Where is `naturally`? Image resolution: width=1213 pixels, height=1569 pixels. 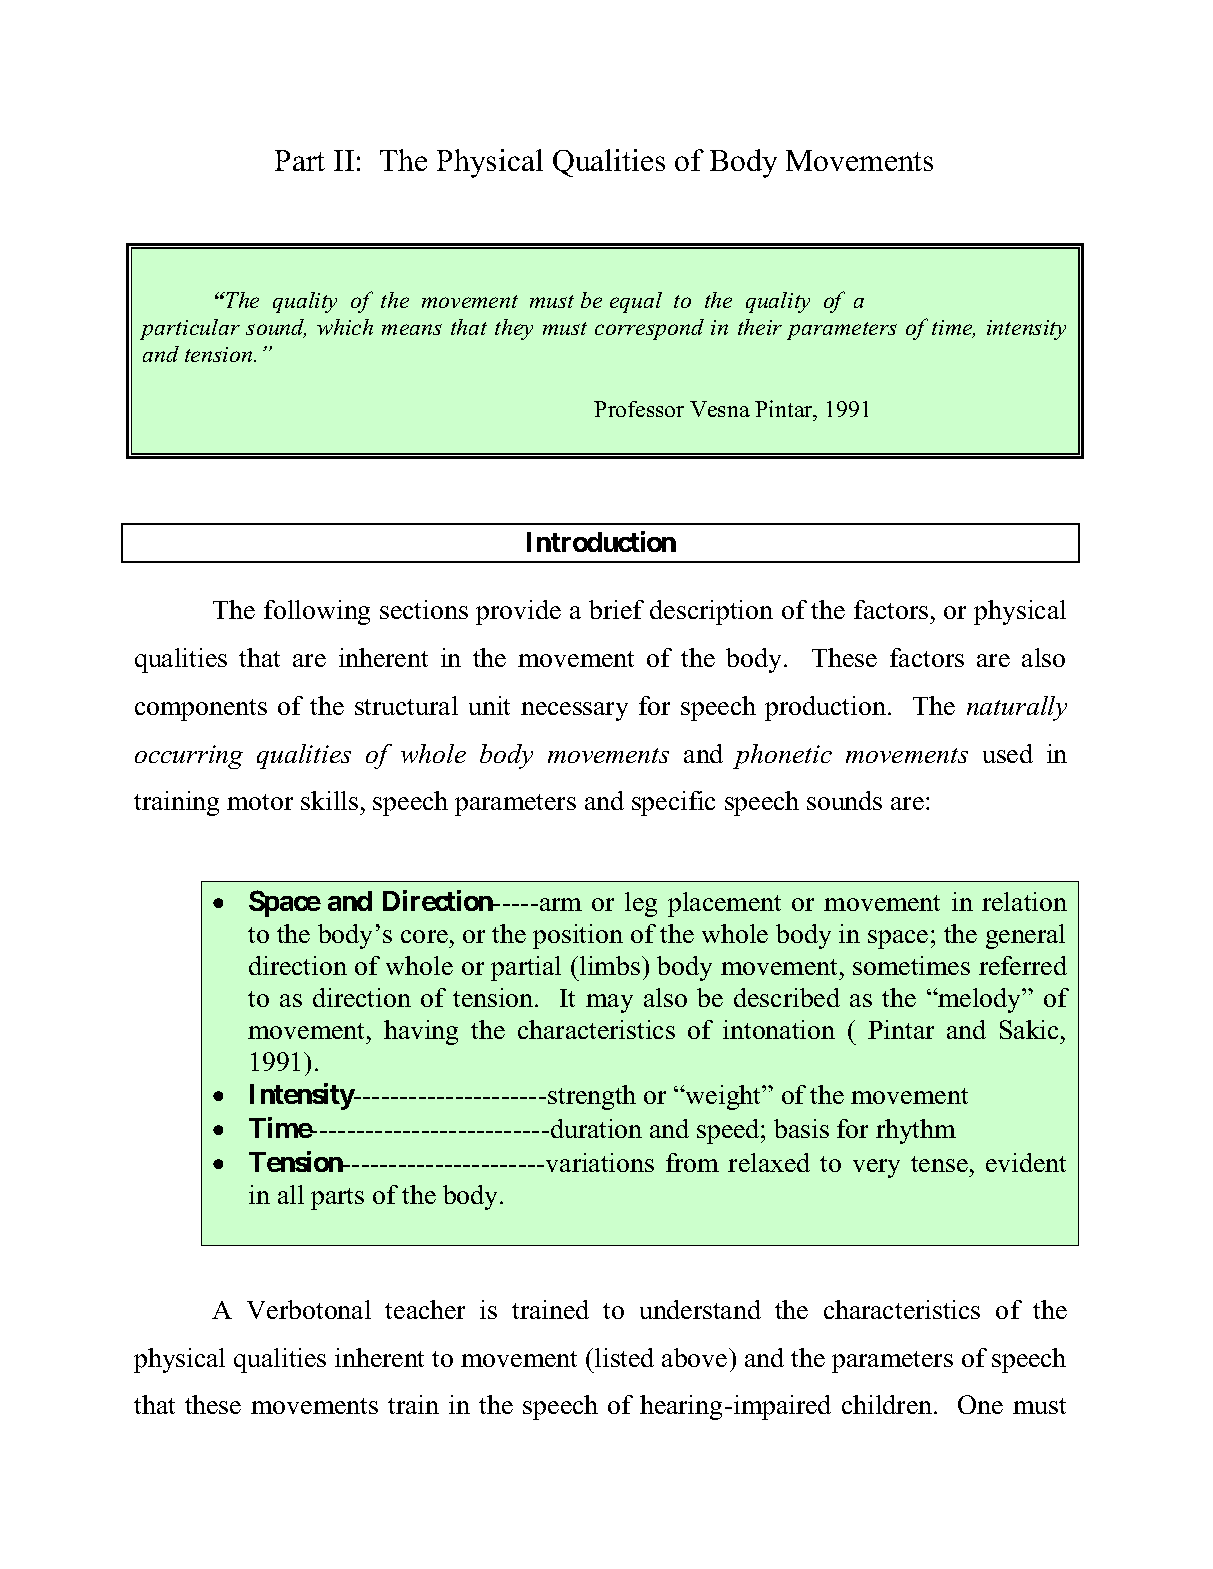 naturally is located at coordinates (1017, 708).
